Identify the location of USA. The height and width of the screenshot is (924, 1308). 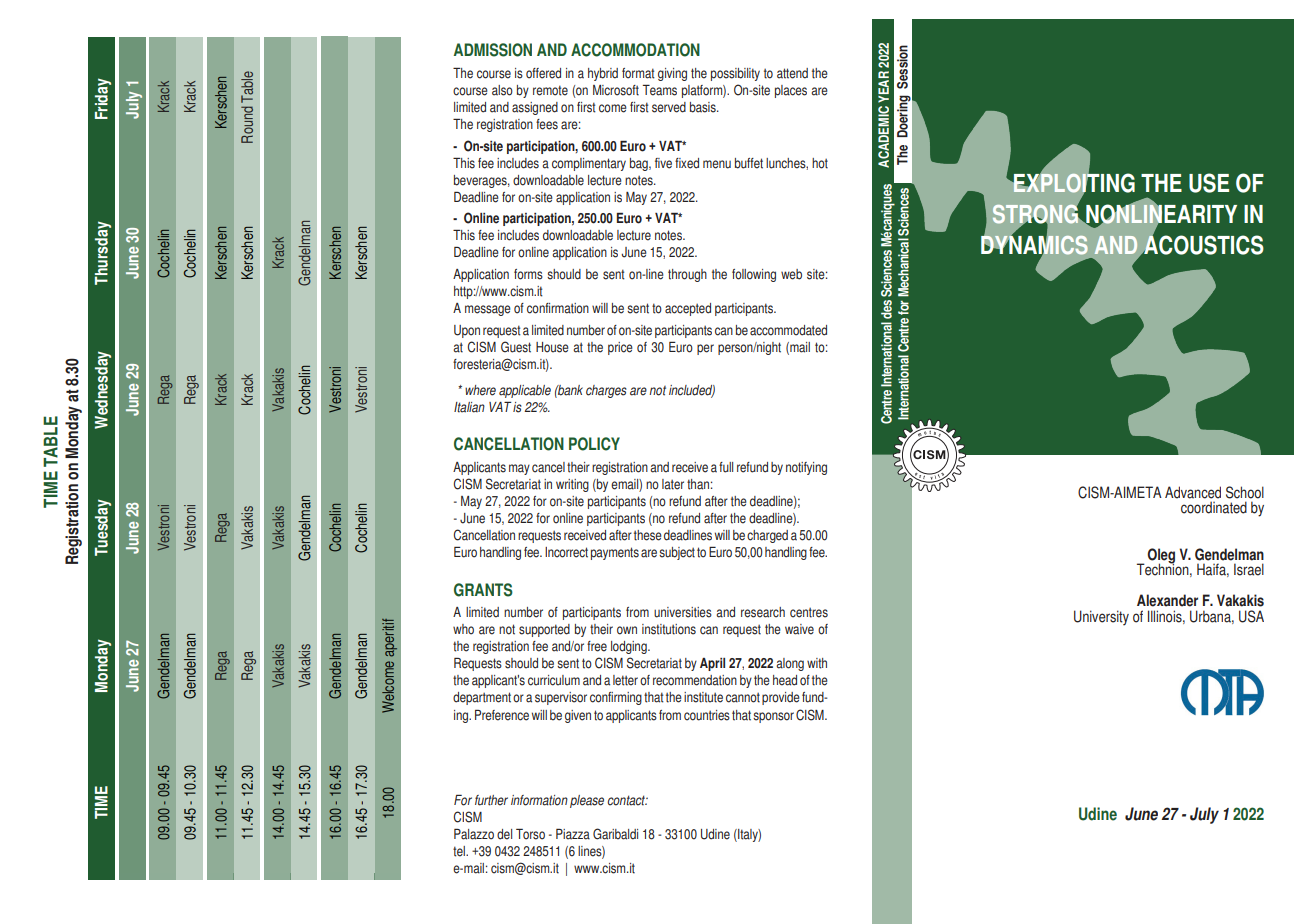
(1251, 616).
